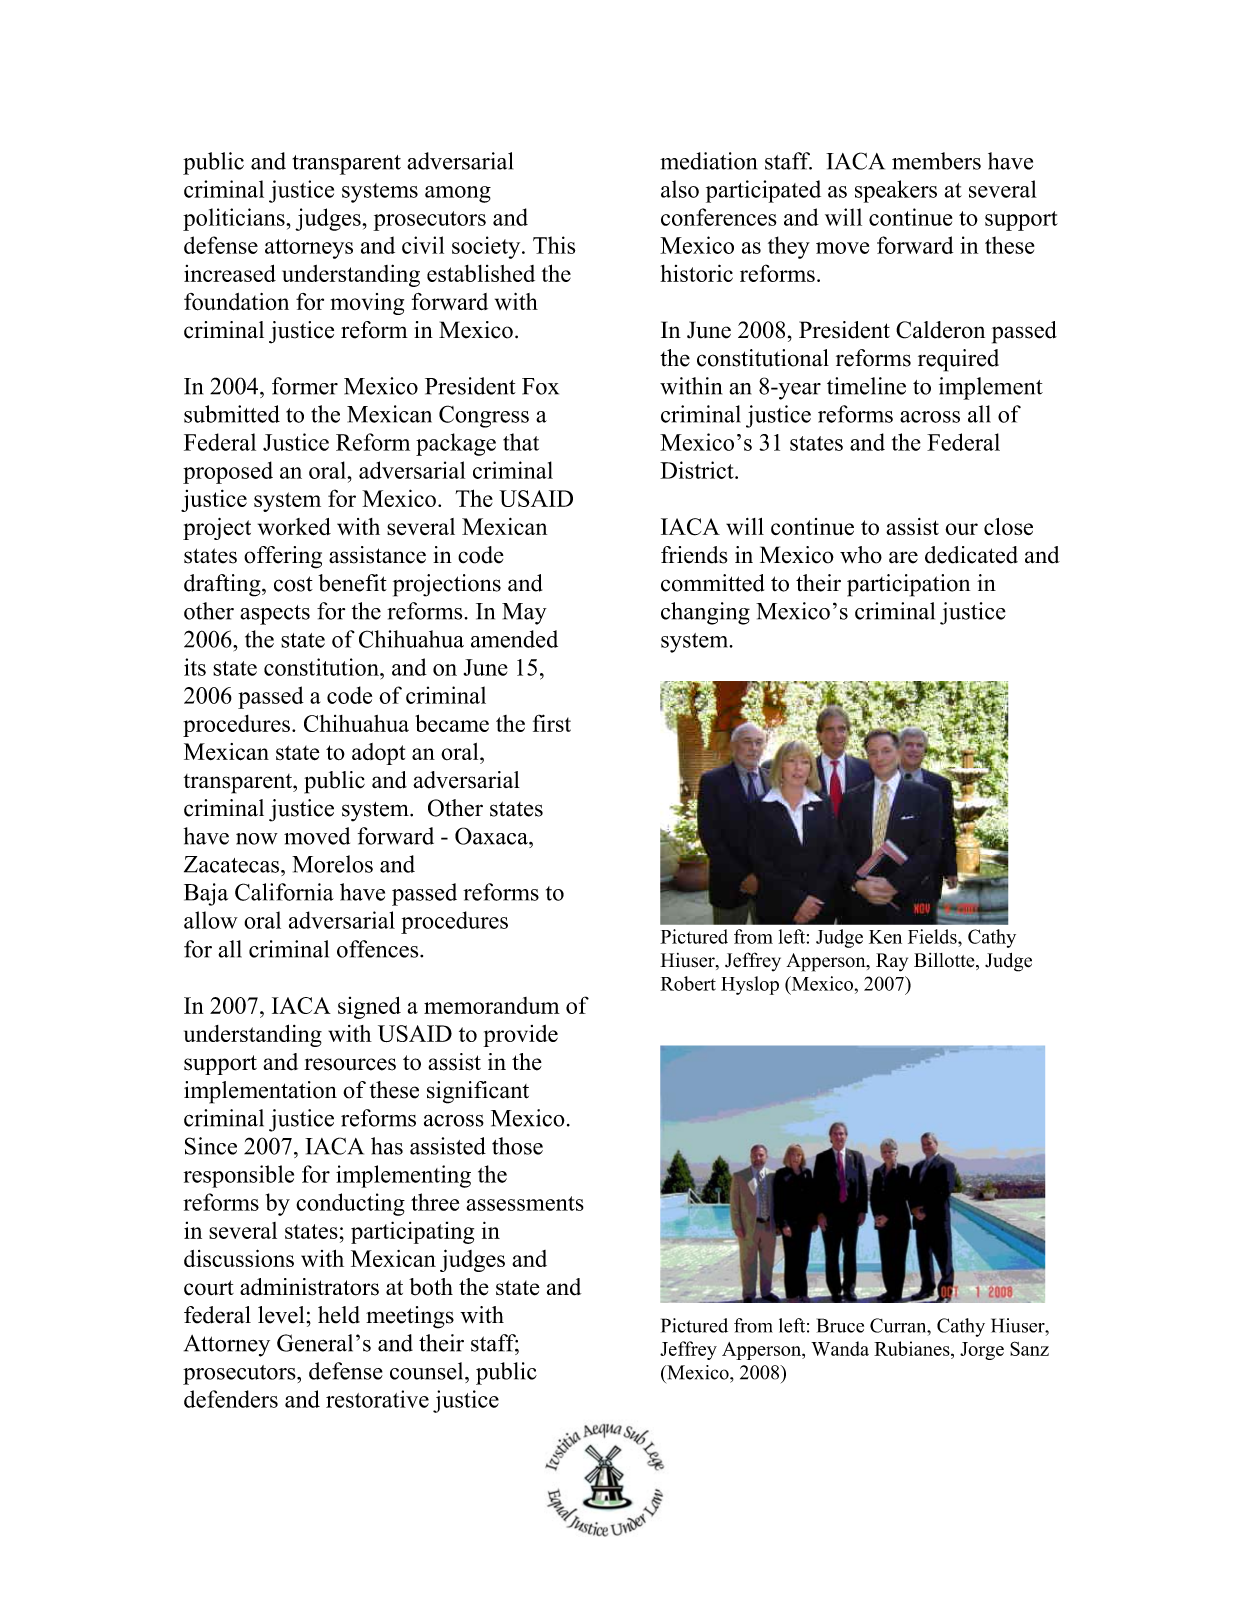 Image resolution: width=1247 pixels, height=1614 pixels. I want to click on Fields, so click(933, 936).
